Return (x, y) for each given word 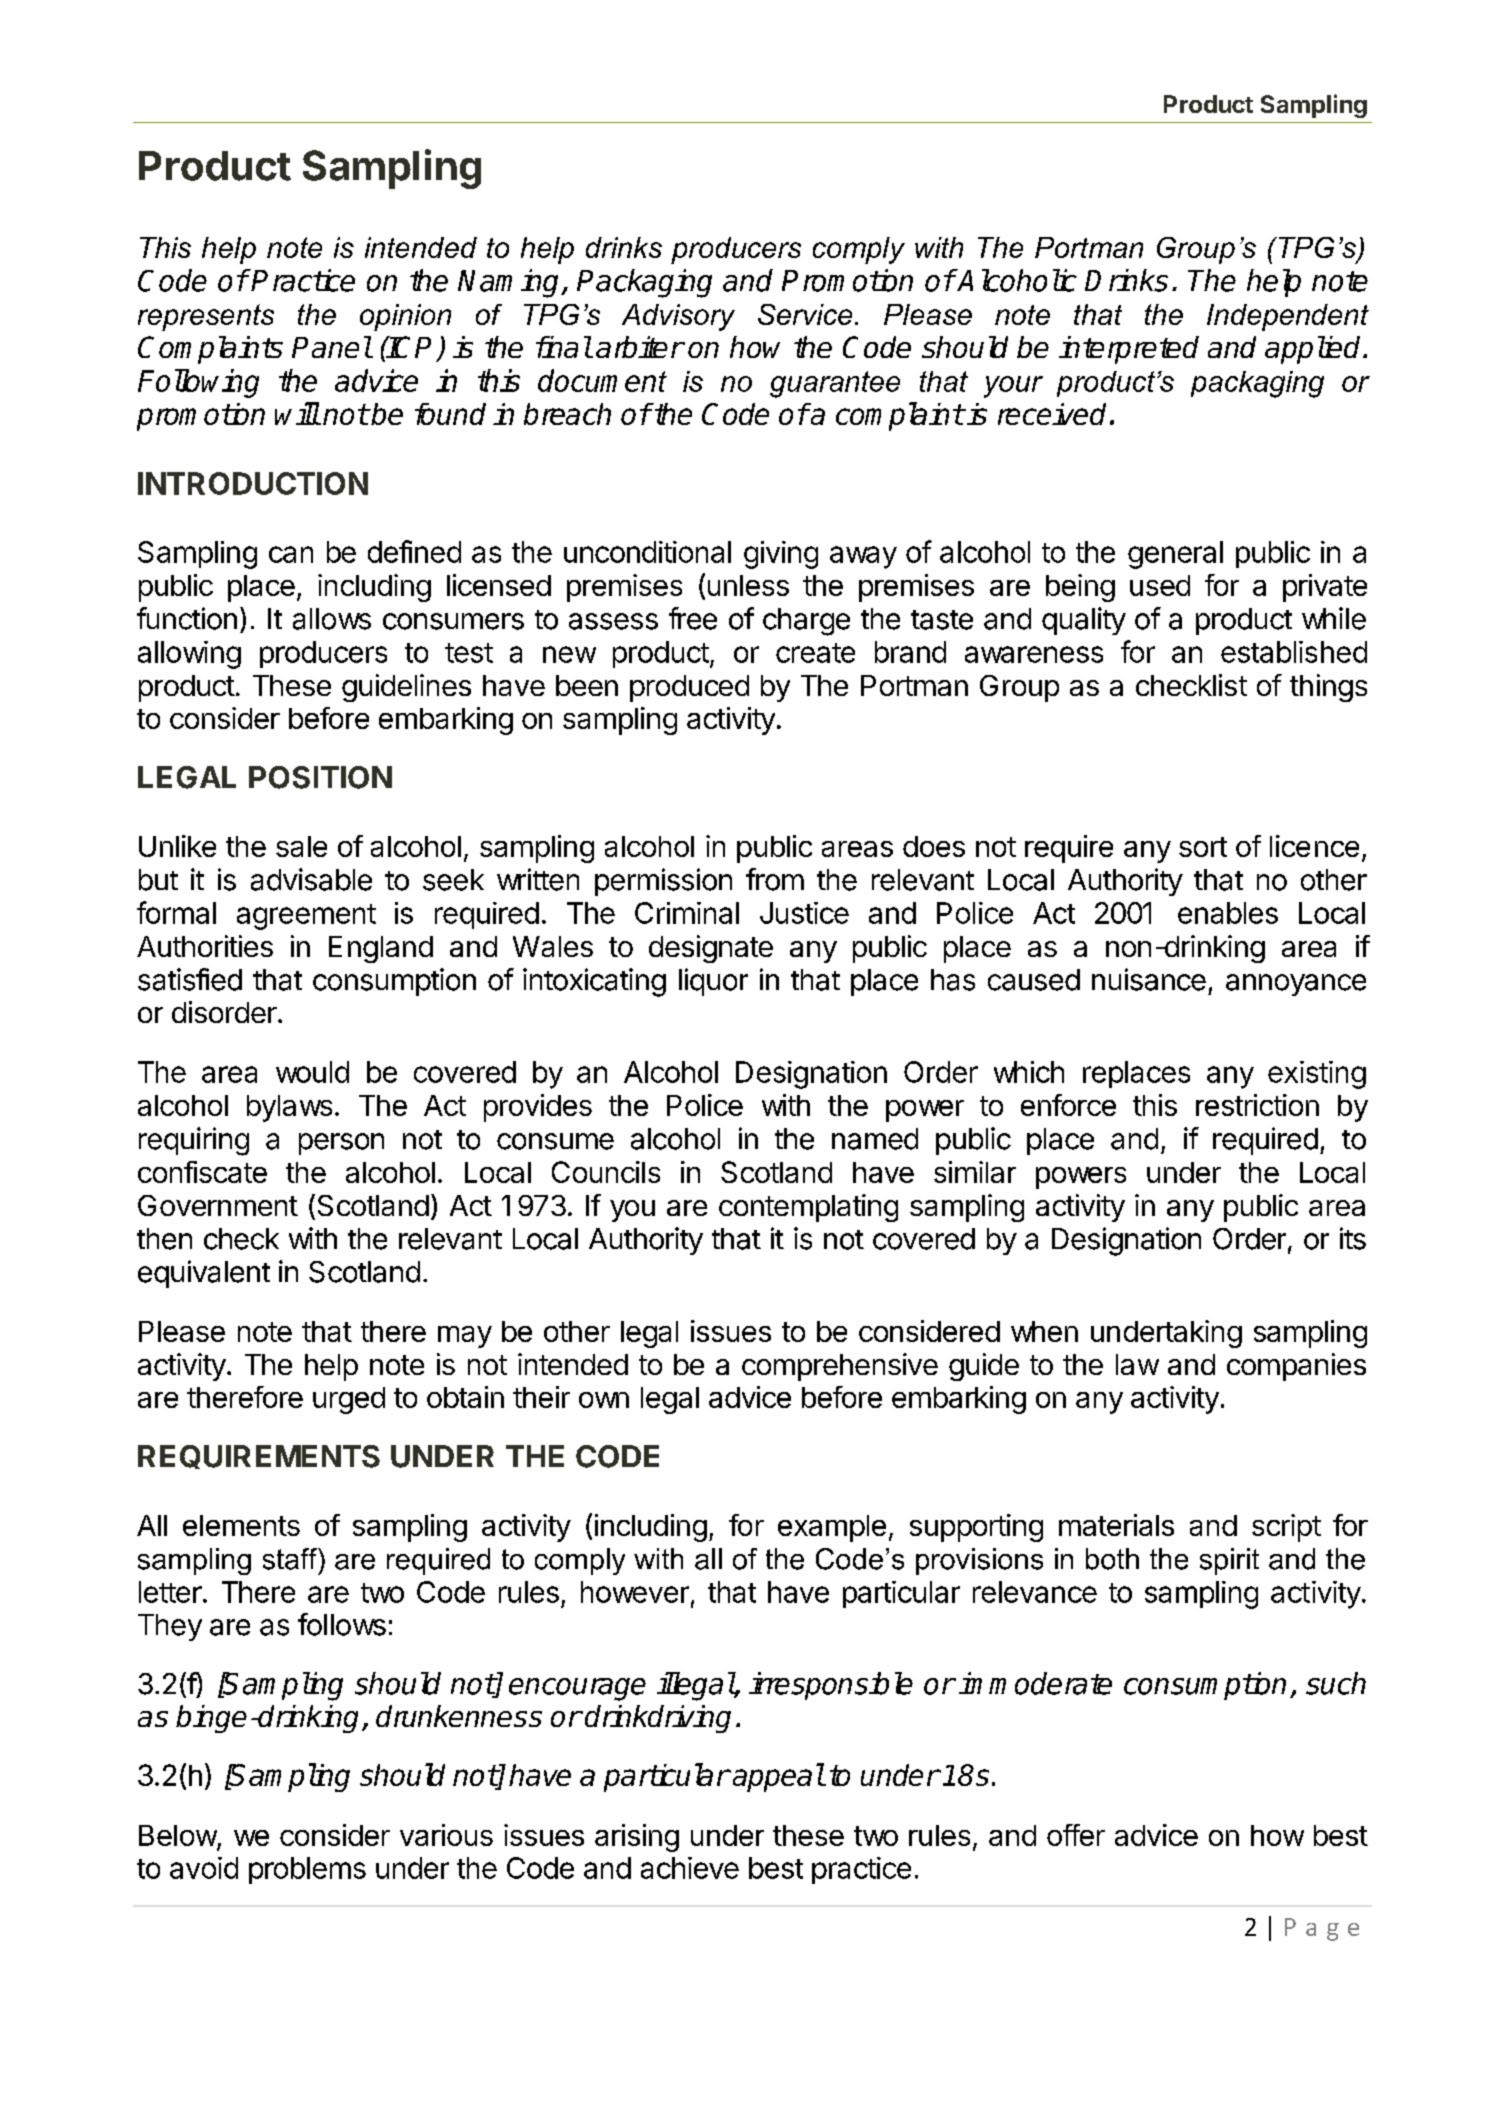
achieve (690, 1868)
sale (301, 846)
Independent (1288, 317)
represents (206, 317)
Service (805, 314)
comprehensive (840, 1367)
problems (307, 1870)
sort (1203, 847)
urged (349, 1400)
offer (1076, 1835)
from (775, 879)
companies (1296, 1367)
